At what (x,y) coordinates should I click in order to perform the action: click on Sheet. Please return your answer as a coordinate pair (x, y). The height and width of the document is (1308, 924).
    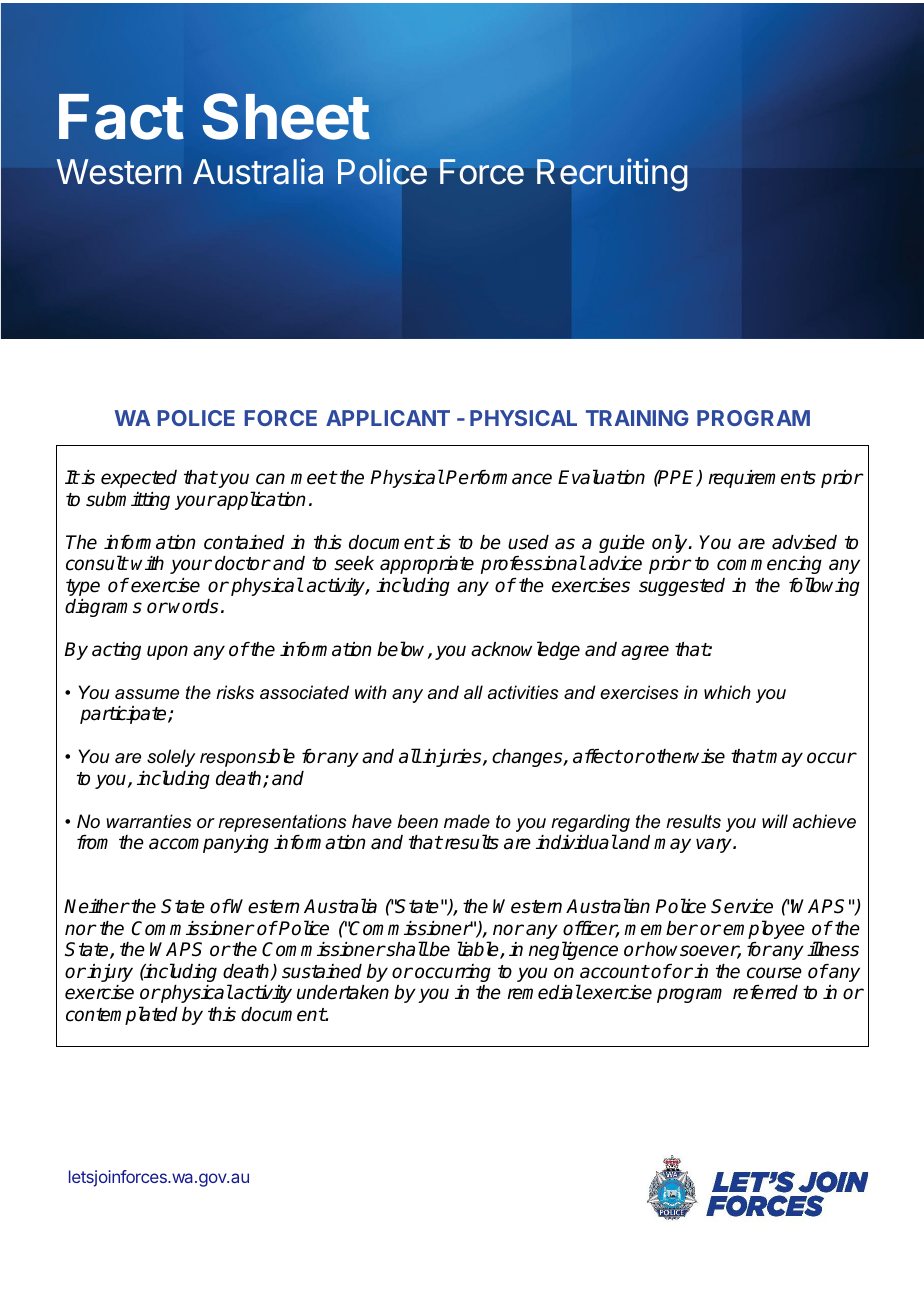
    Looking at the image, I should click on (286, 116).
